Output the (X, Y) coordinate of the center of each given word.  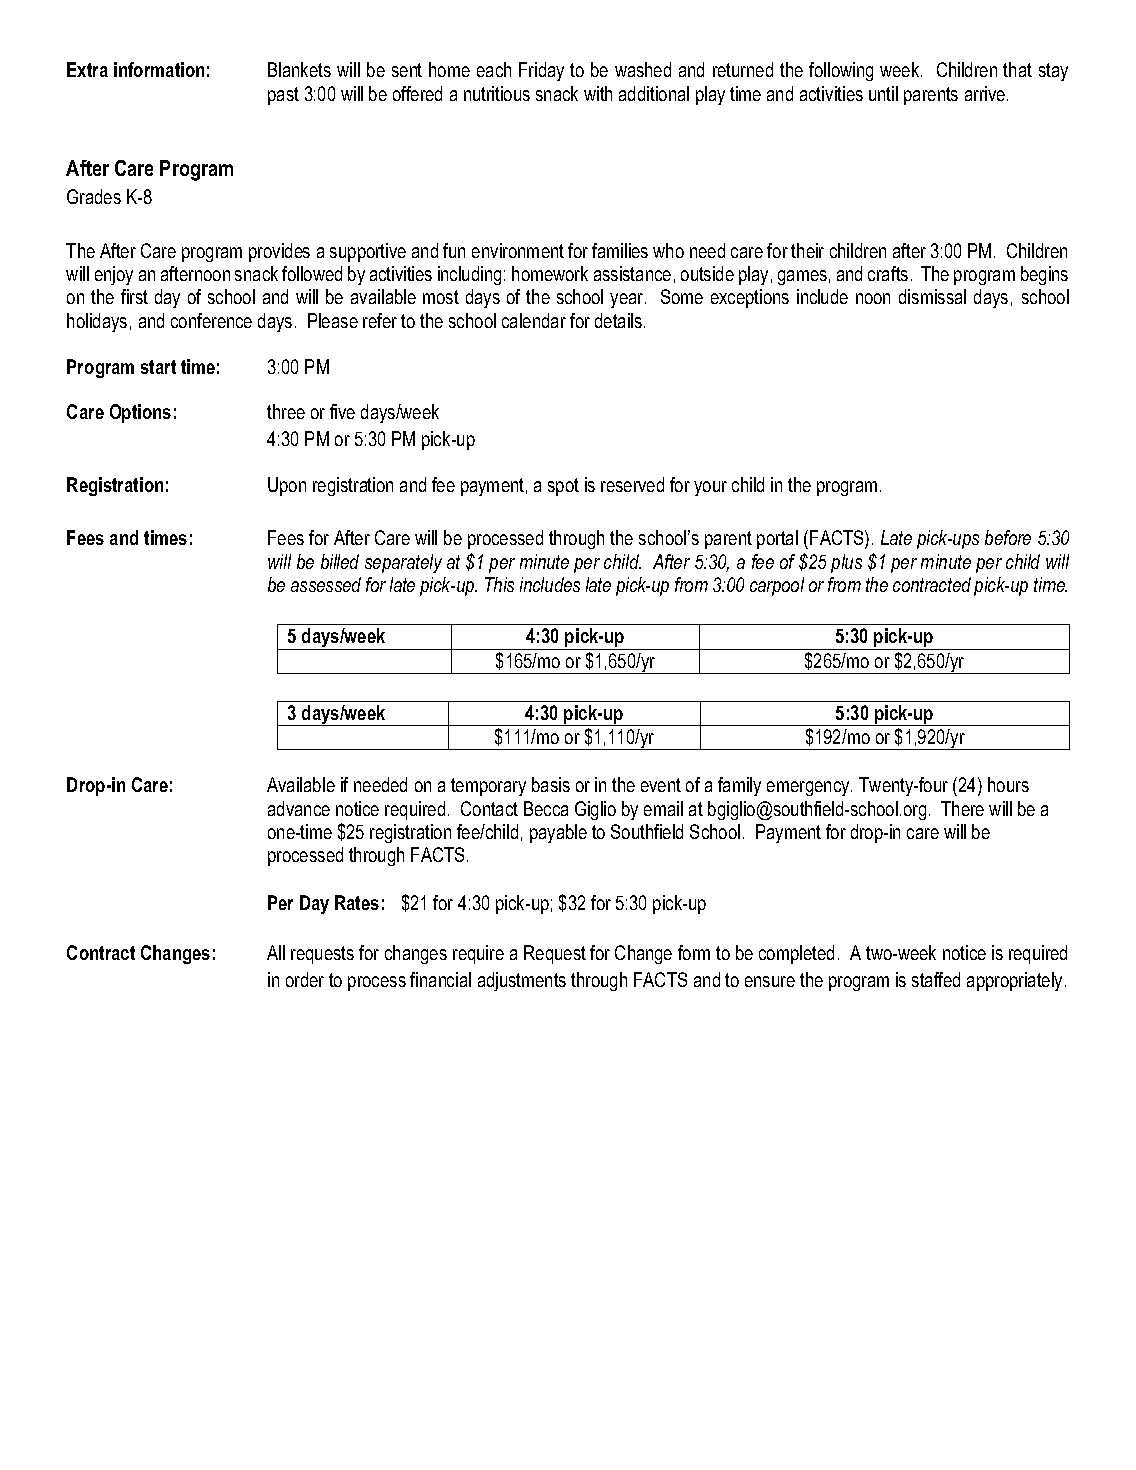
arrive (986, 93)
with (598, 93)
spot (563, 487)
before (1008, 537)
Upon (287, 486)
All (276, 952)
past (283, 96)
